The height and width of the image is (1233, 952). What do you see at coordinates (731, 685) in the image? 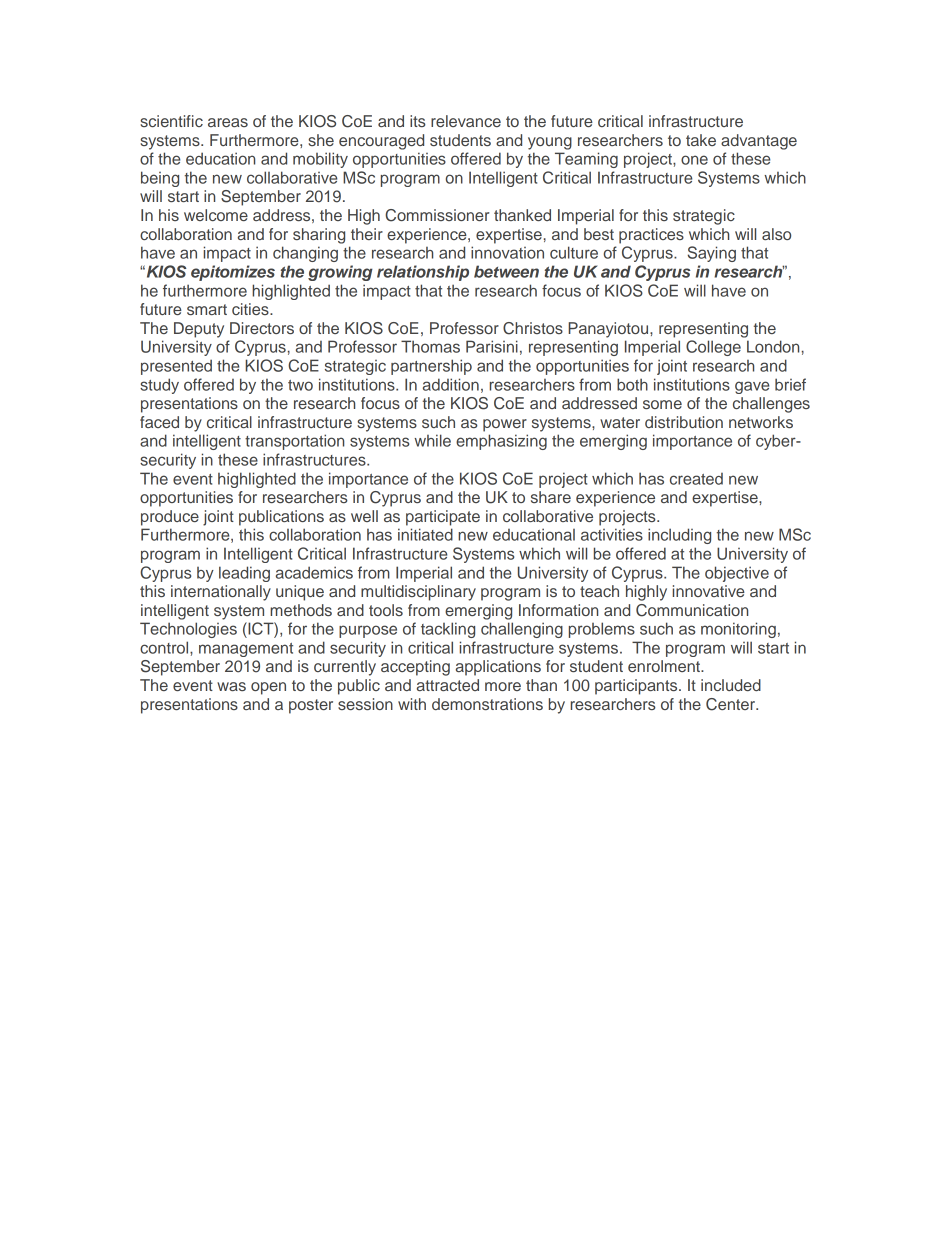
I see `included` at bounding box center [731, 685].
